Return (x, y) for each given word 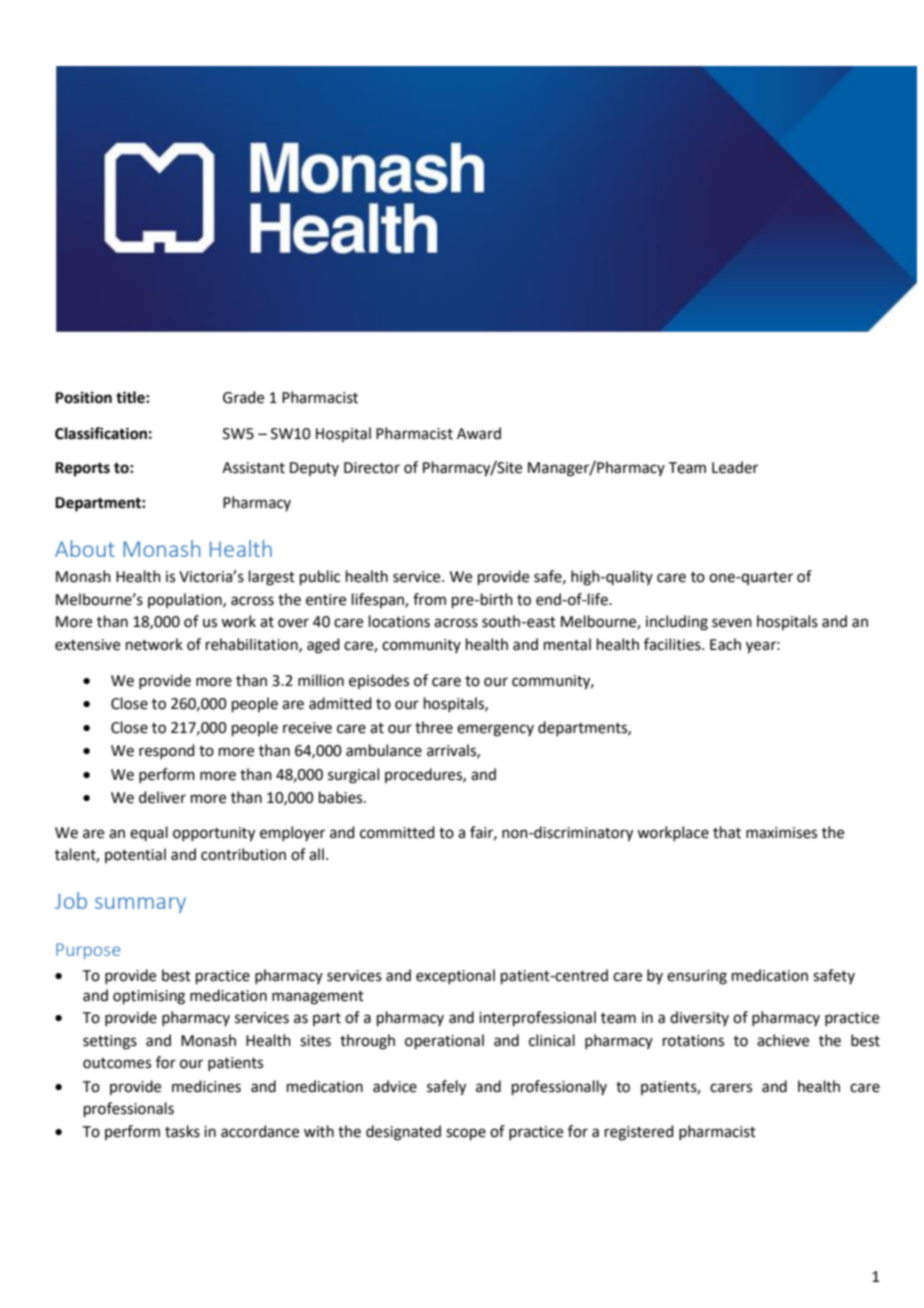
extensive (87, 645)
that (727, 832)
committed (397, 832)
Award (479, 433)
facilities (673, 644)
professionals (129, 1109)
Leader (735, 467)
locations (399, 621)
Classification (101, 433)
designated (403, 1133)
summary (140, 905)
